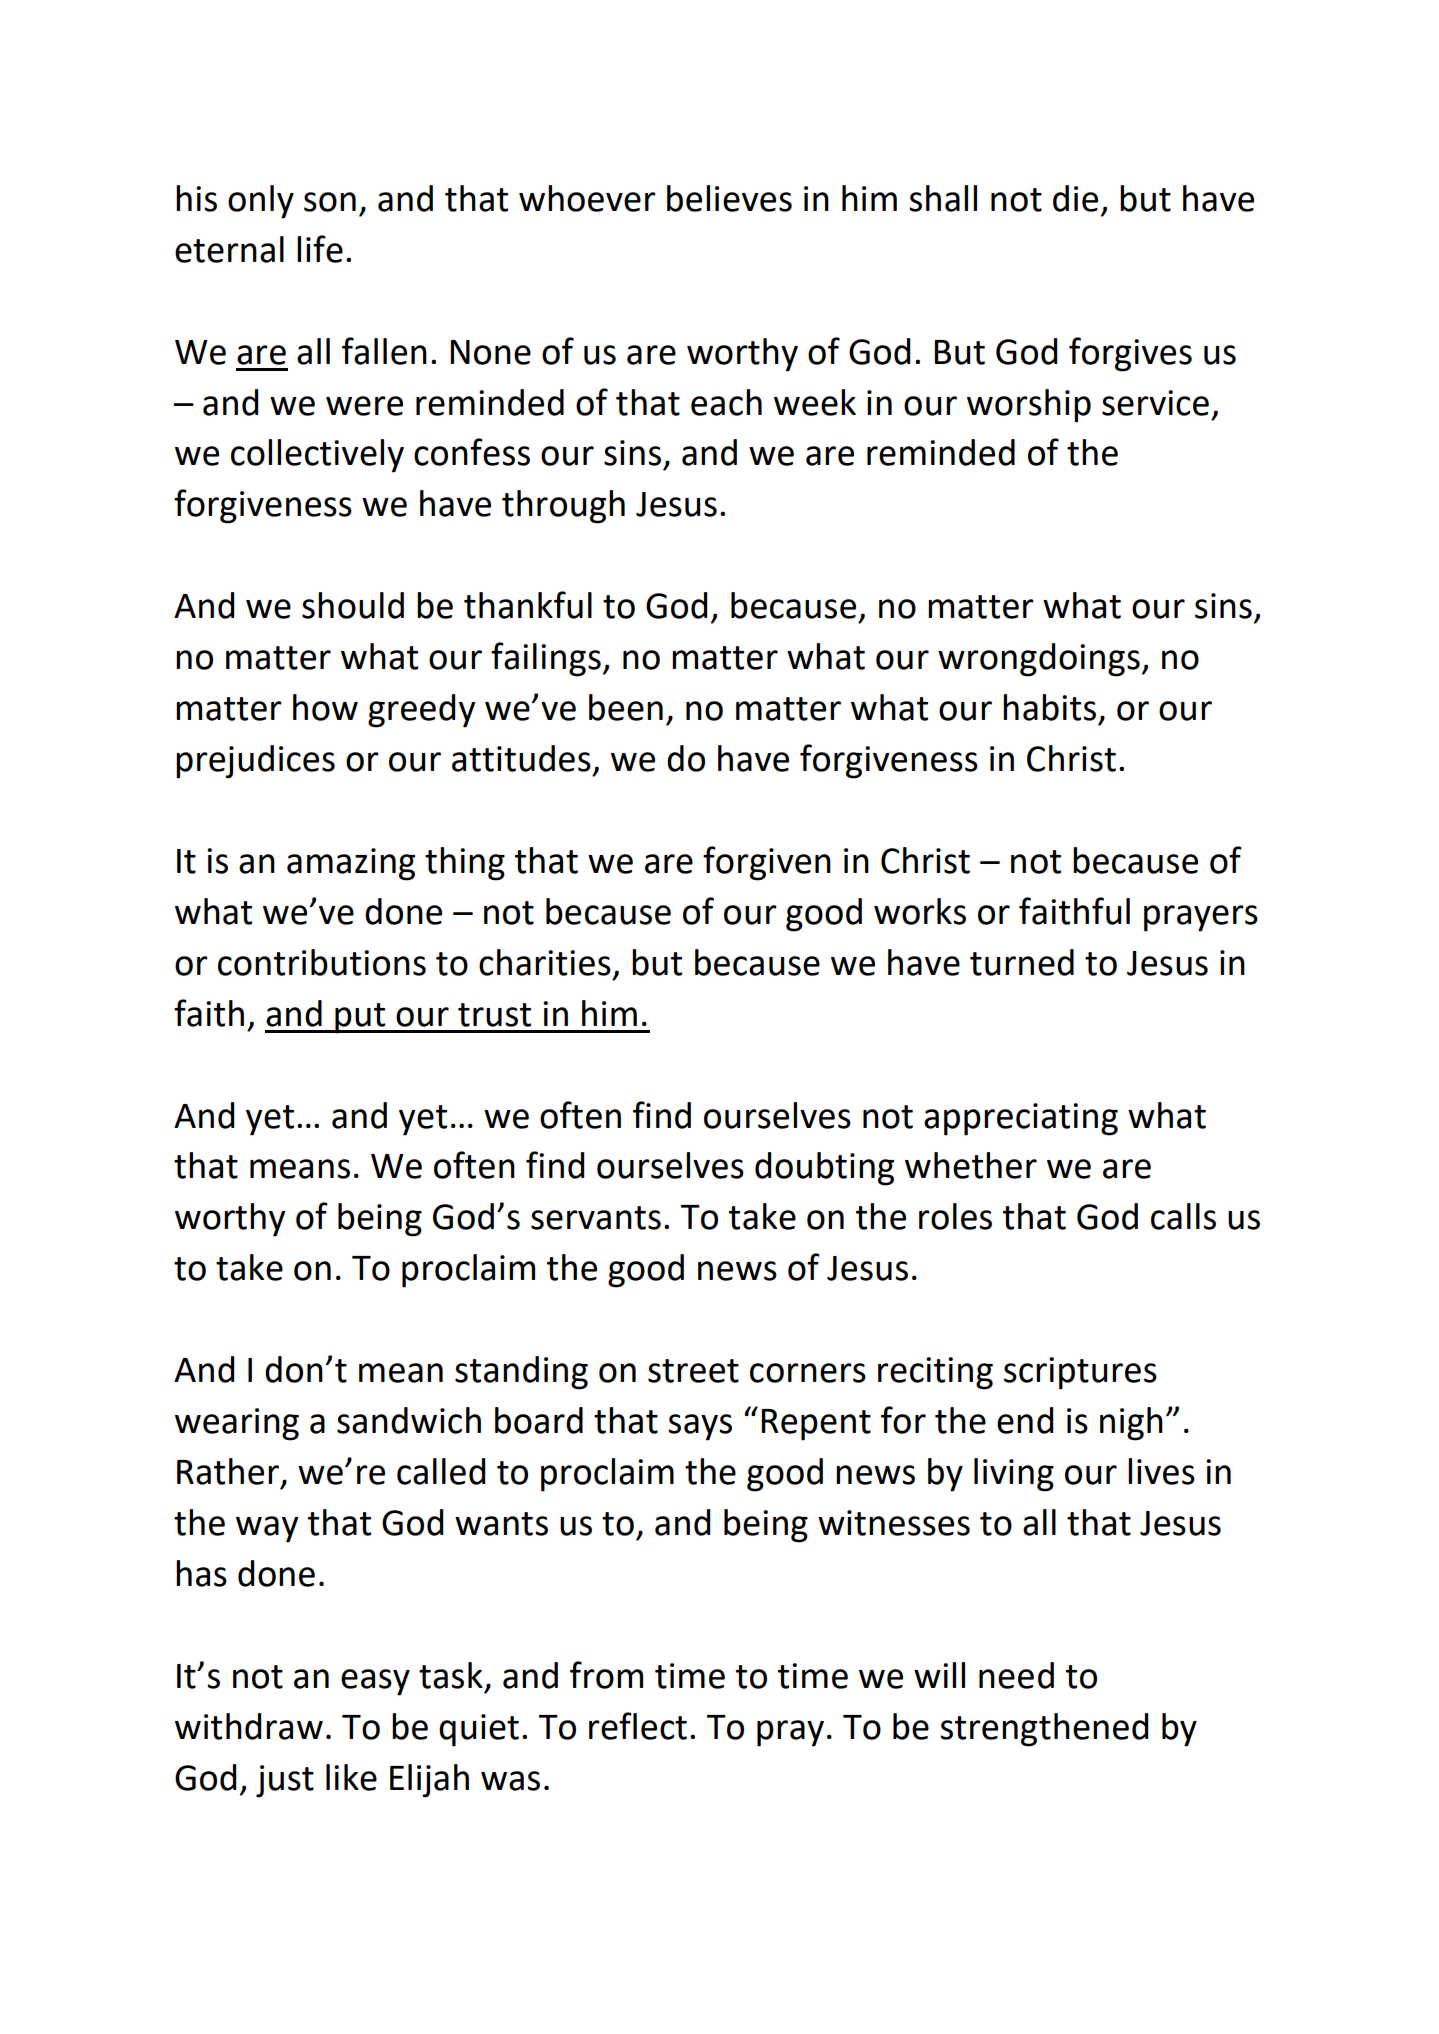  What do you see at coordinates (729, 198) in the screenshot?
I see `believes` at bounding box center [729, 198].
